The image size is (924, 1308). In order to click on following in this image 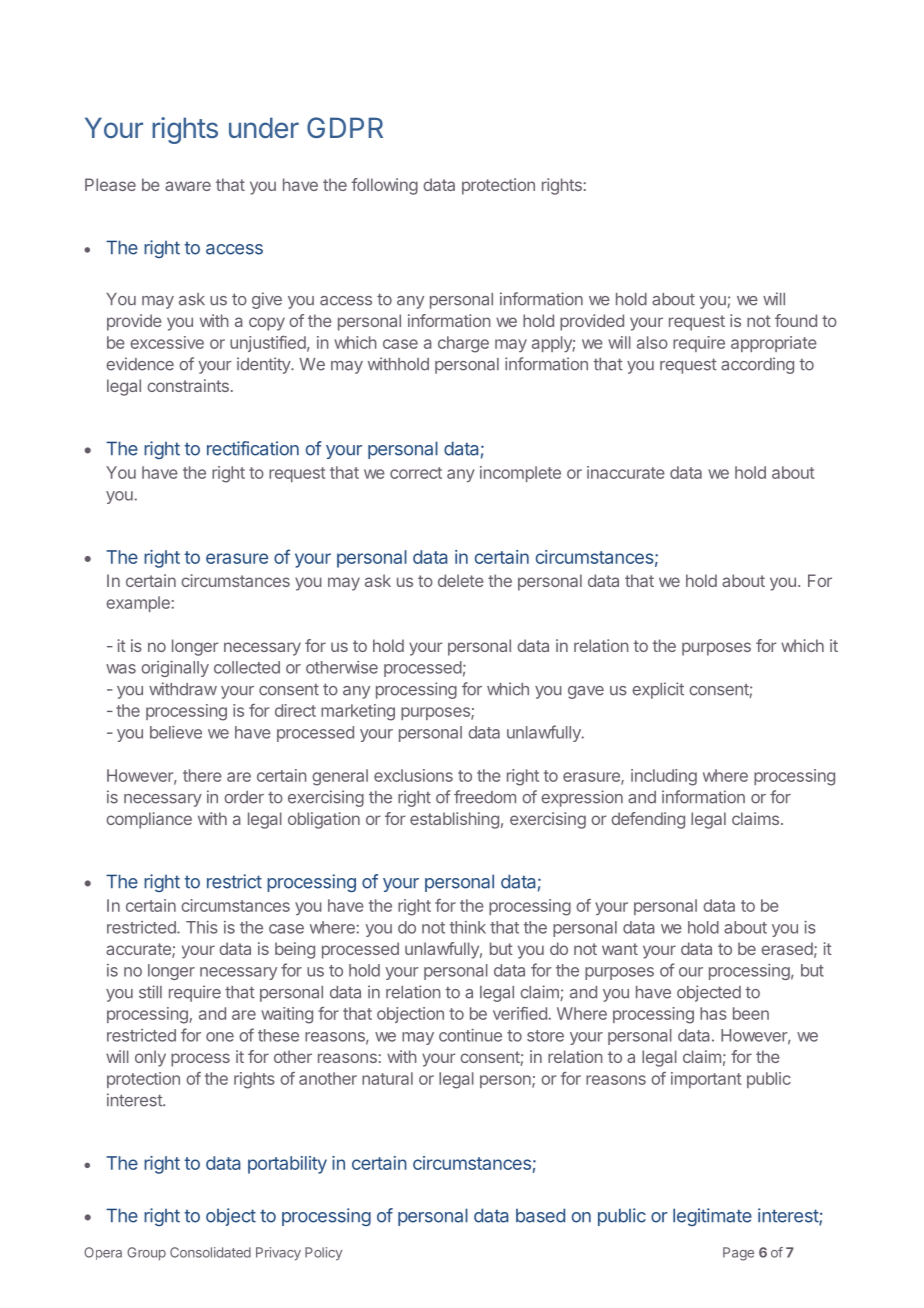, I will do `click(385, 186)`.
